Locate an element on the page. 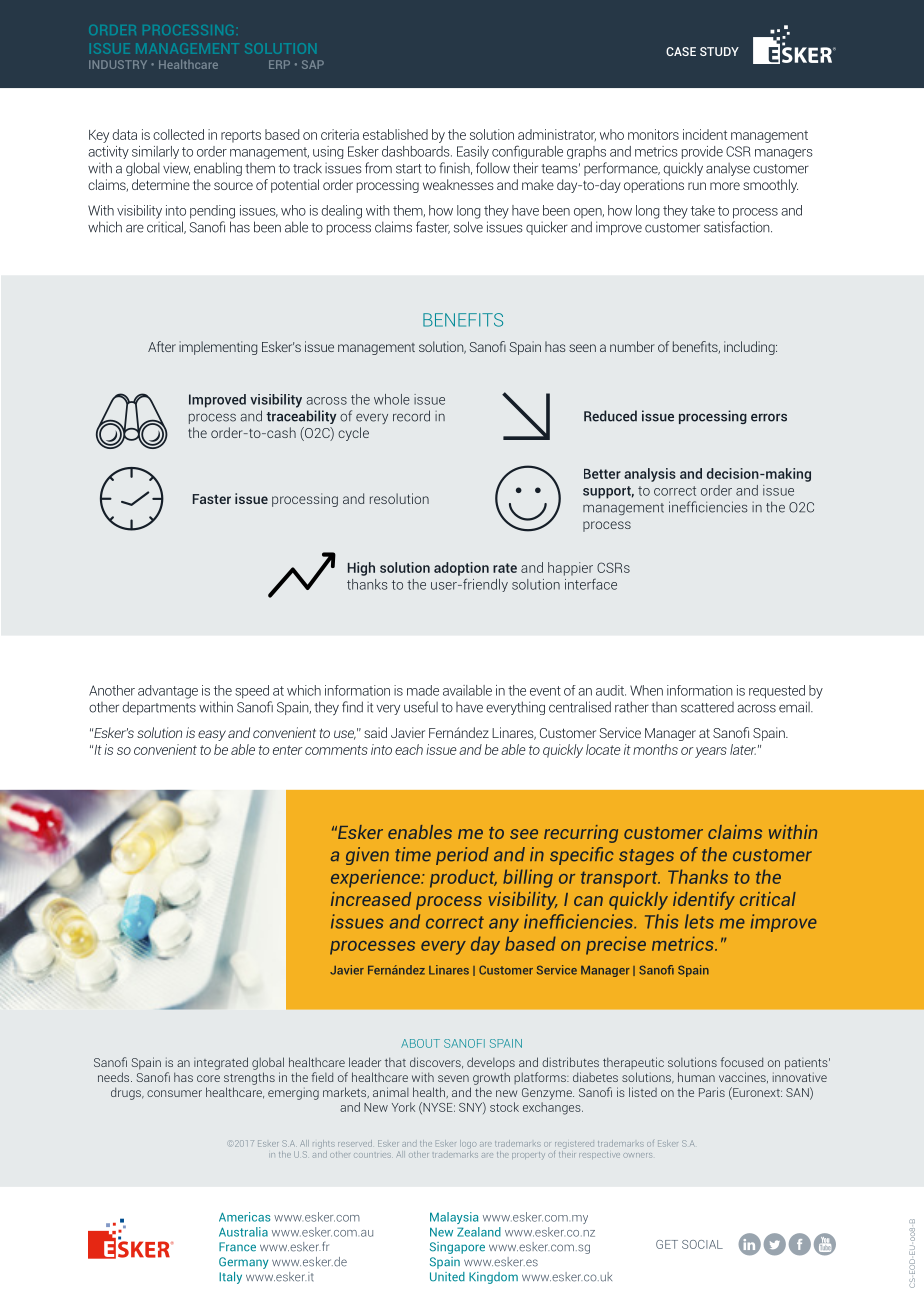  After is located at coordinates (162, 346).
